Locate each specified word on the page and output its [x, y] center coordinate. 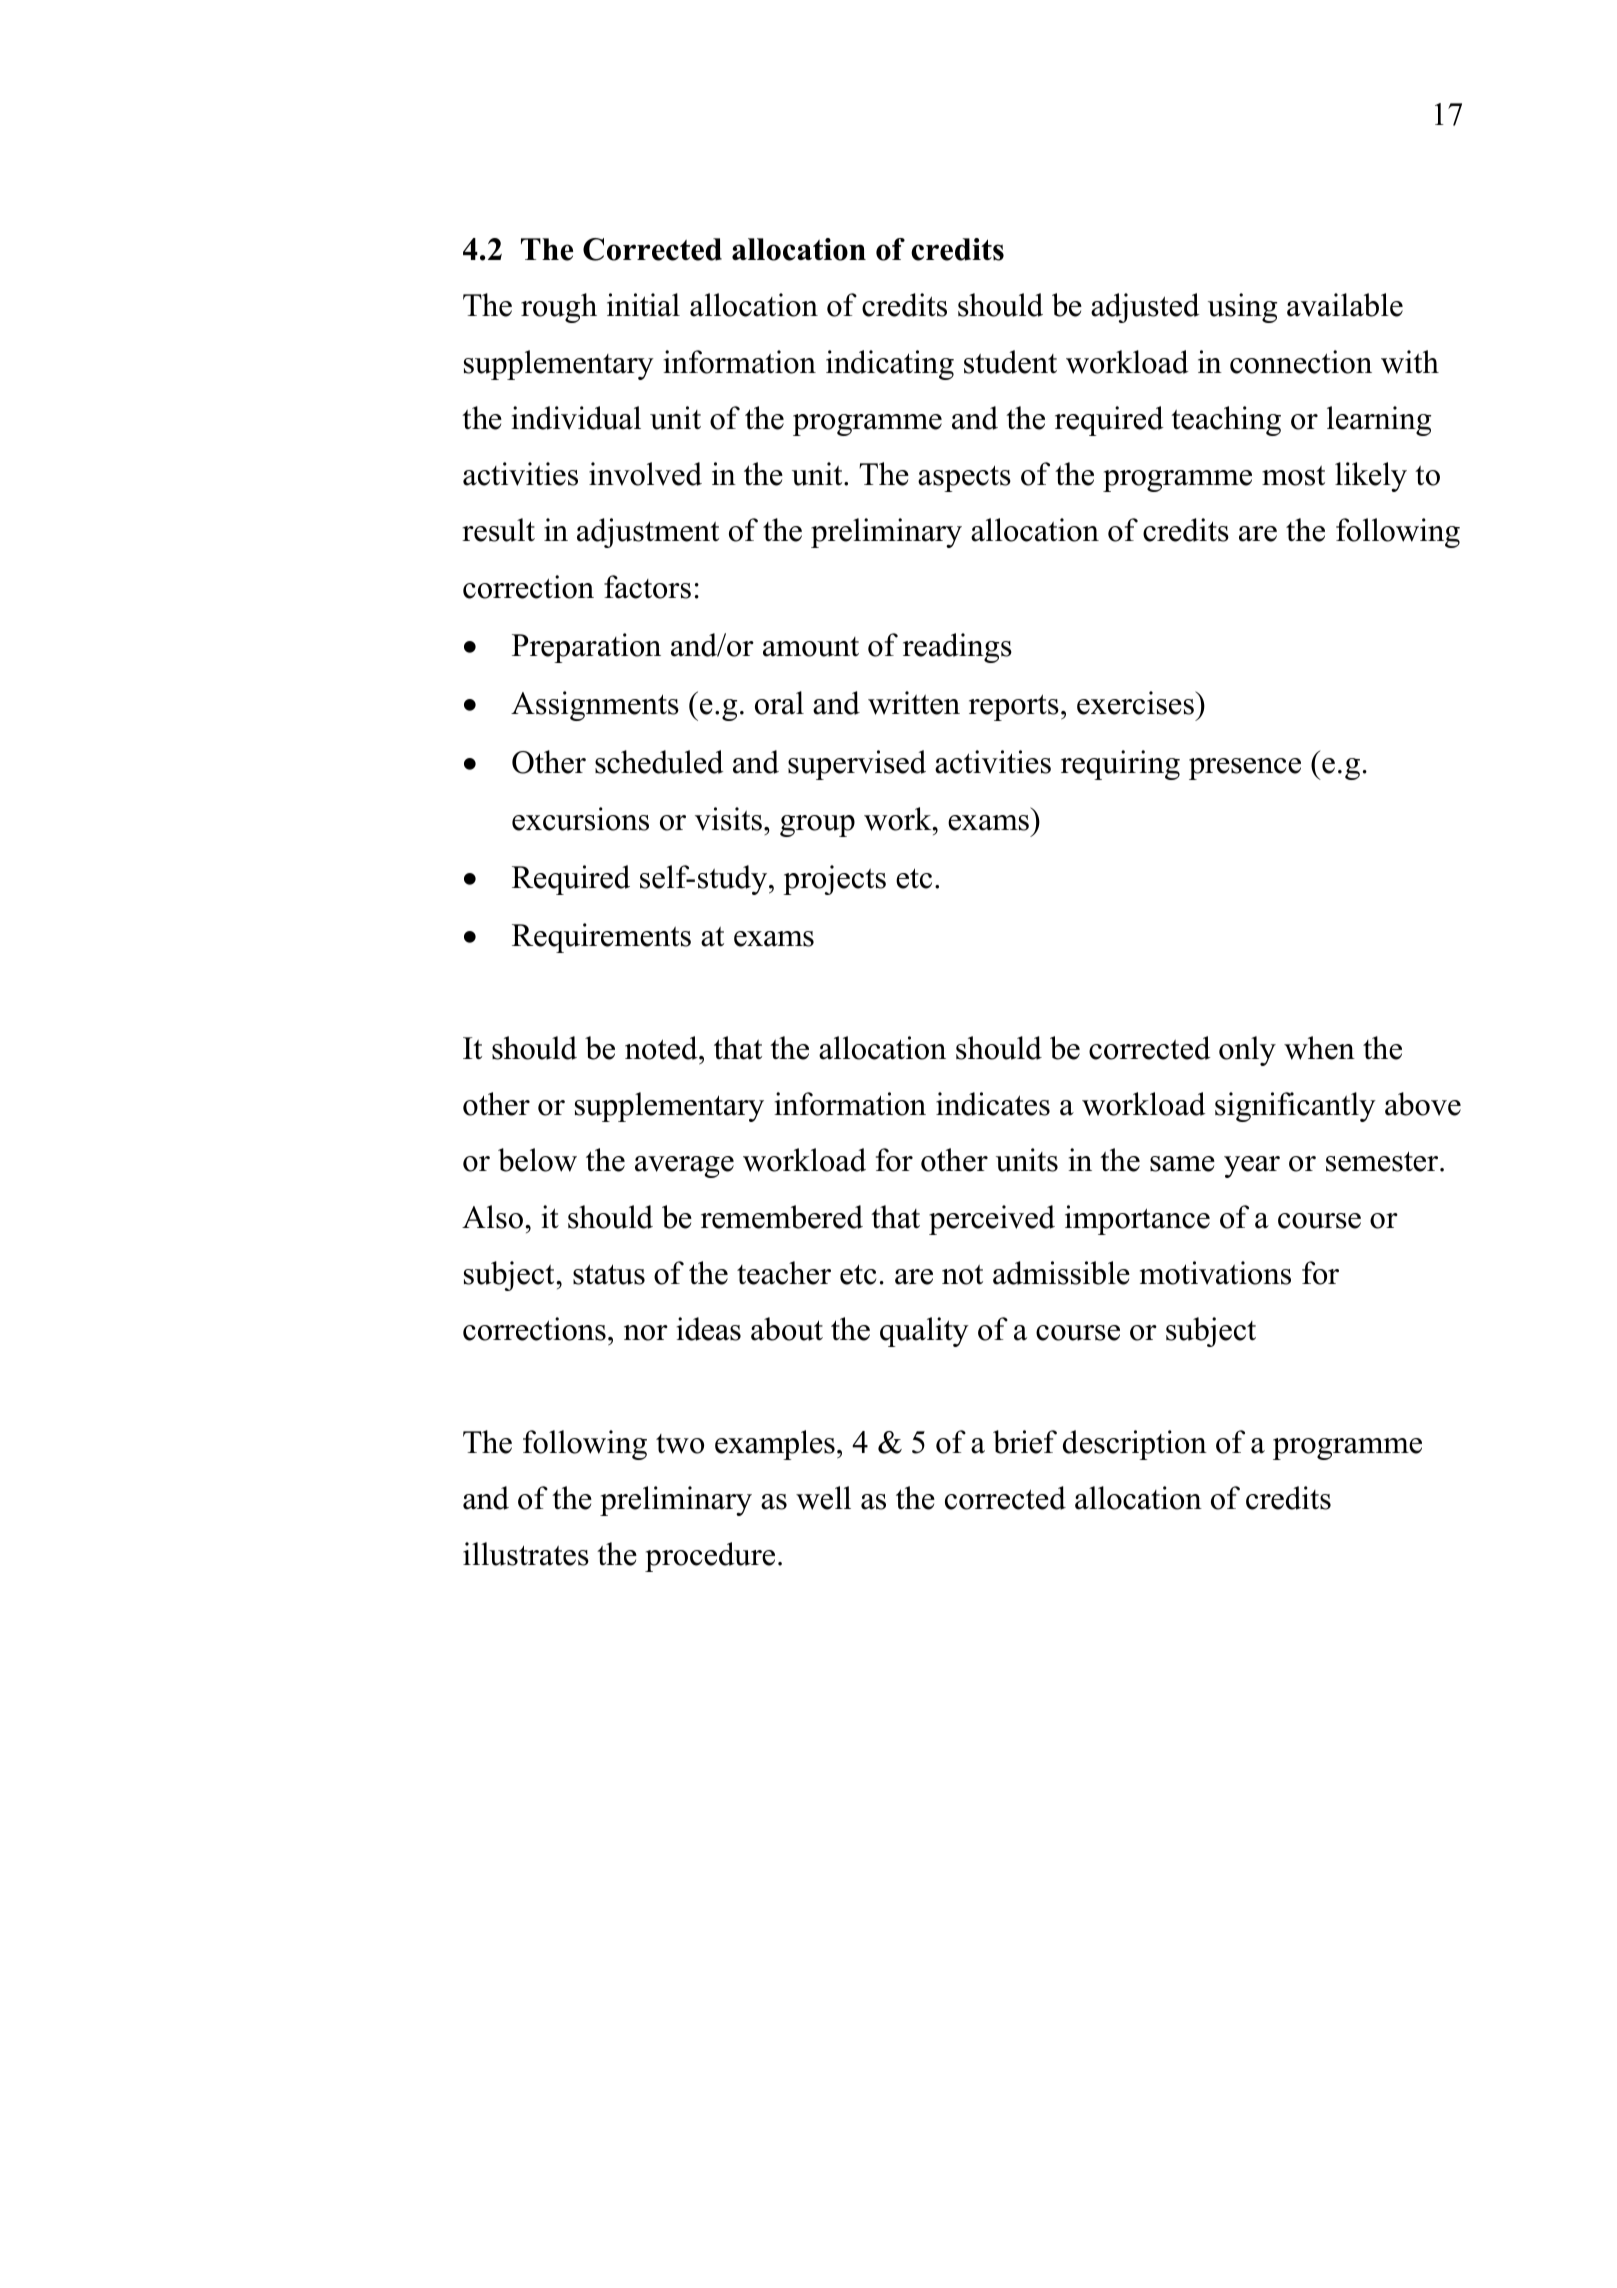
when [1319, 1048]
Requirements [601, 938]
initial [643, 305]
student [1010, 362]
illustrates [526, 1554]
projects [834, 880]
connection [1301, 362]
